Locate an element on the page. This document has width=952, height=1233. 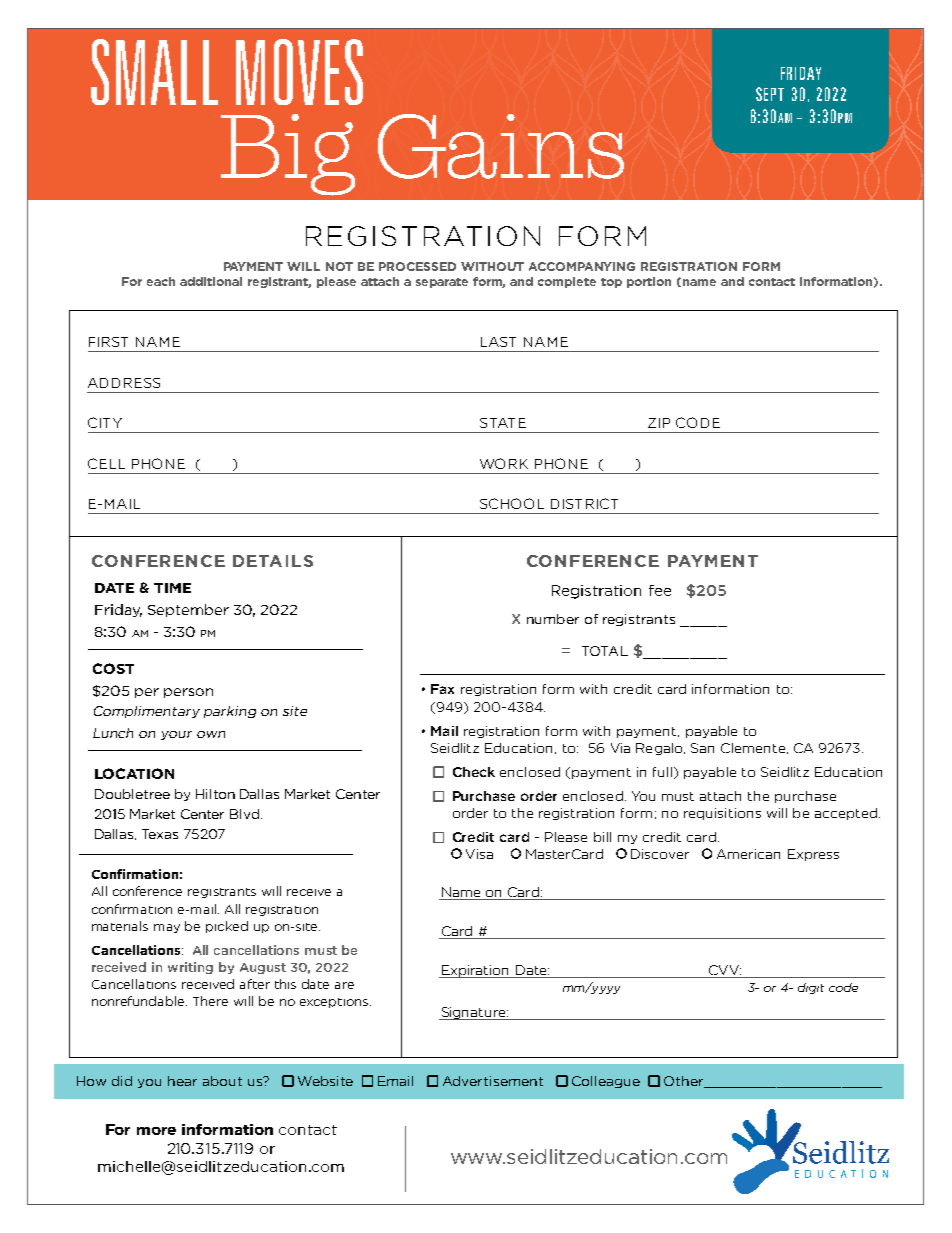
Colleague is located at coordinates (606, 1082).
